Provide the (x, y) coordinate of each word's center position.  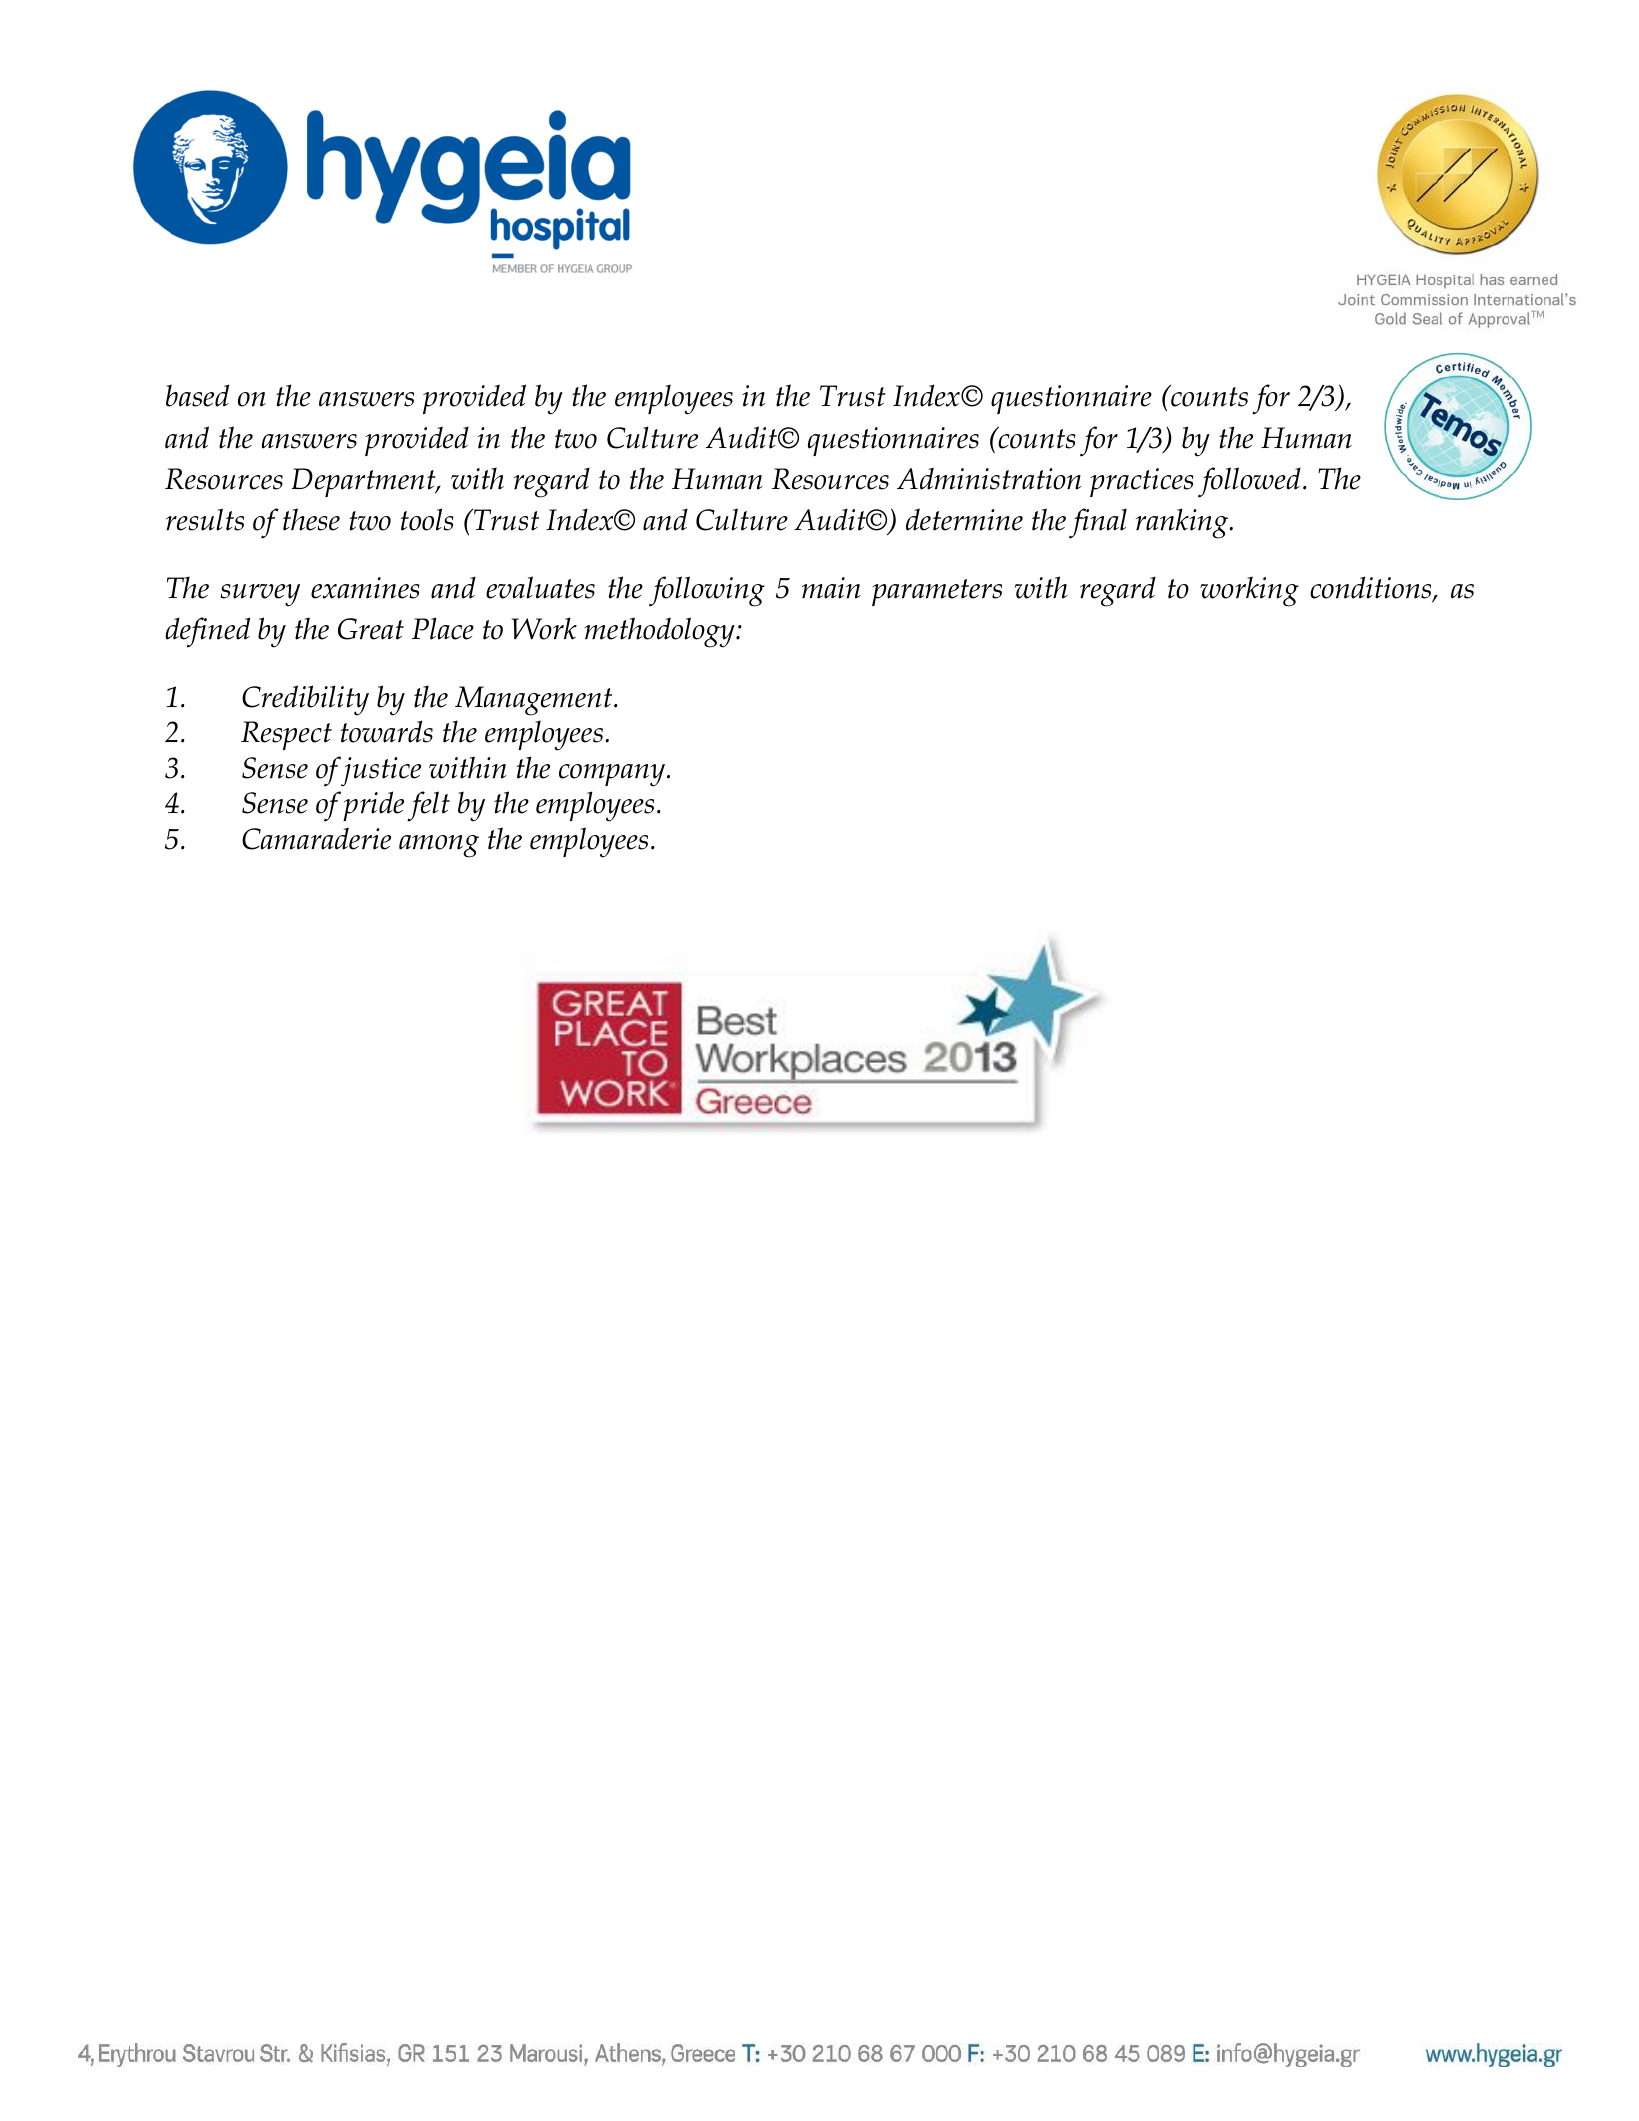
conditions (1372, 588)
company (612, 775)
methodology (660, 632)
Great (371, 629)
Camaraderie (316, 838)
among (439, 846)
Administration (989, 478)
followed (1249, 482)
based (197, 395)
